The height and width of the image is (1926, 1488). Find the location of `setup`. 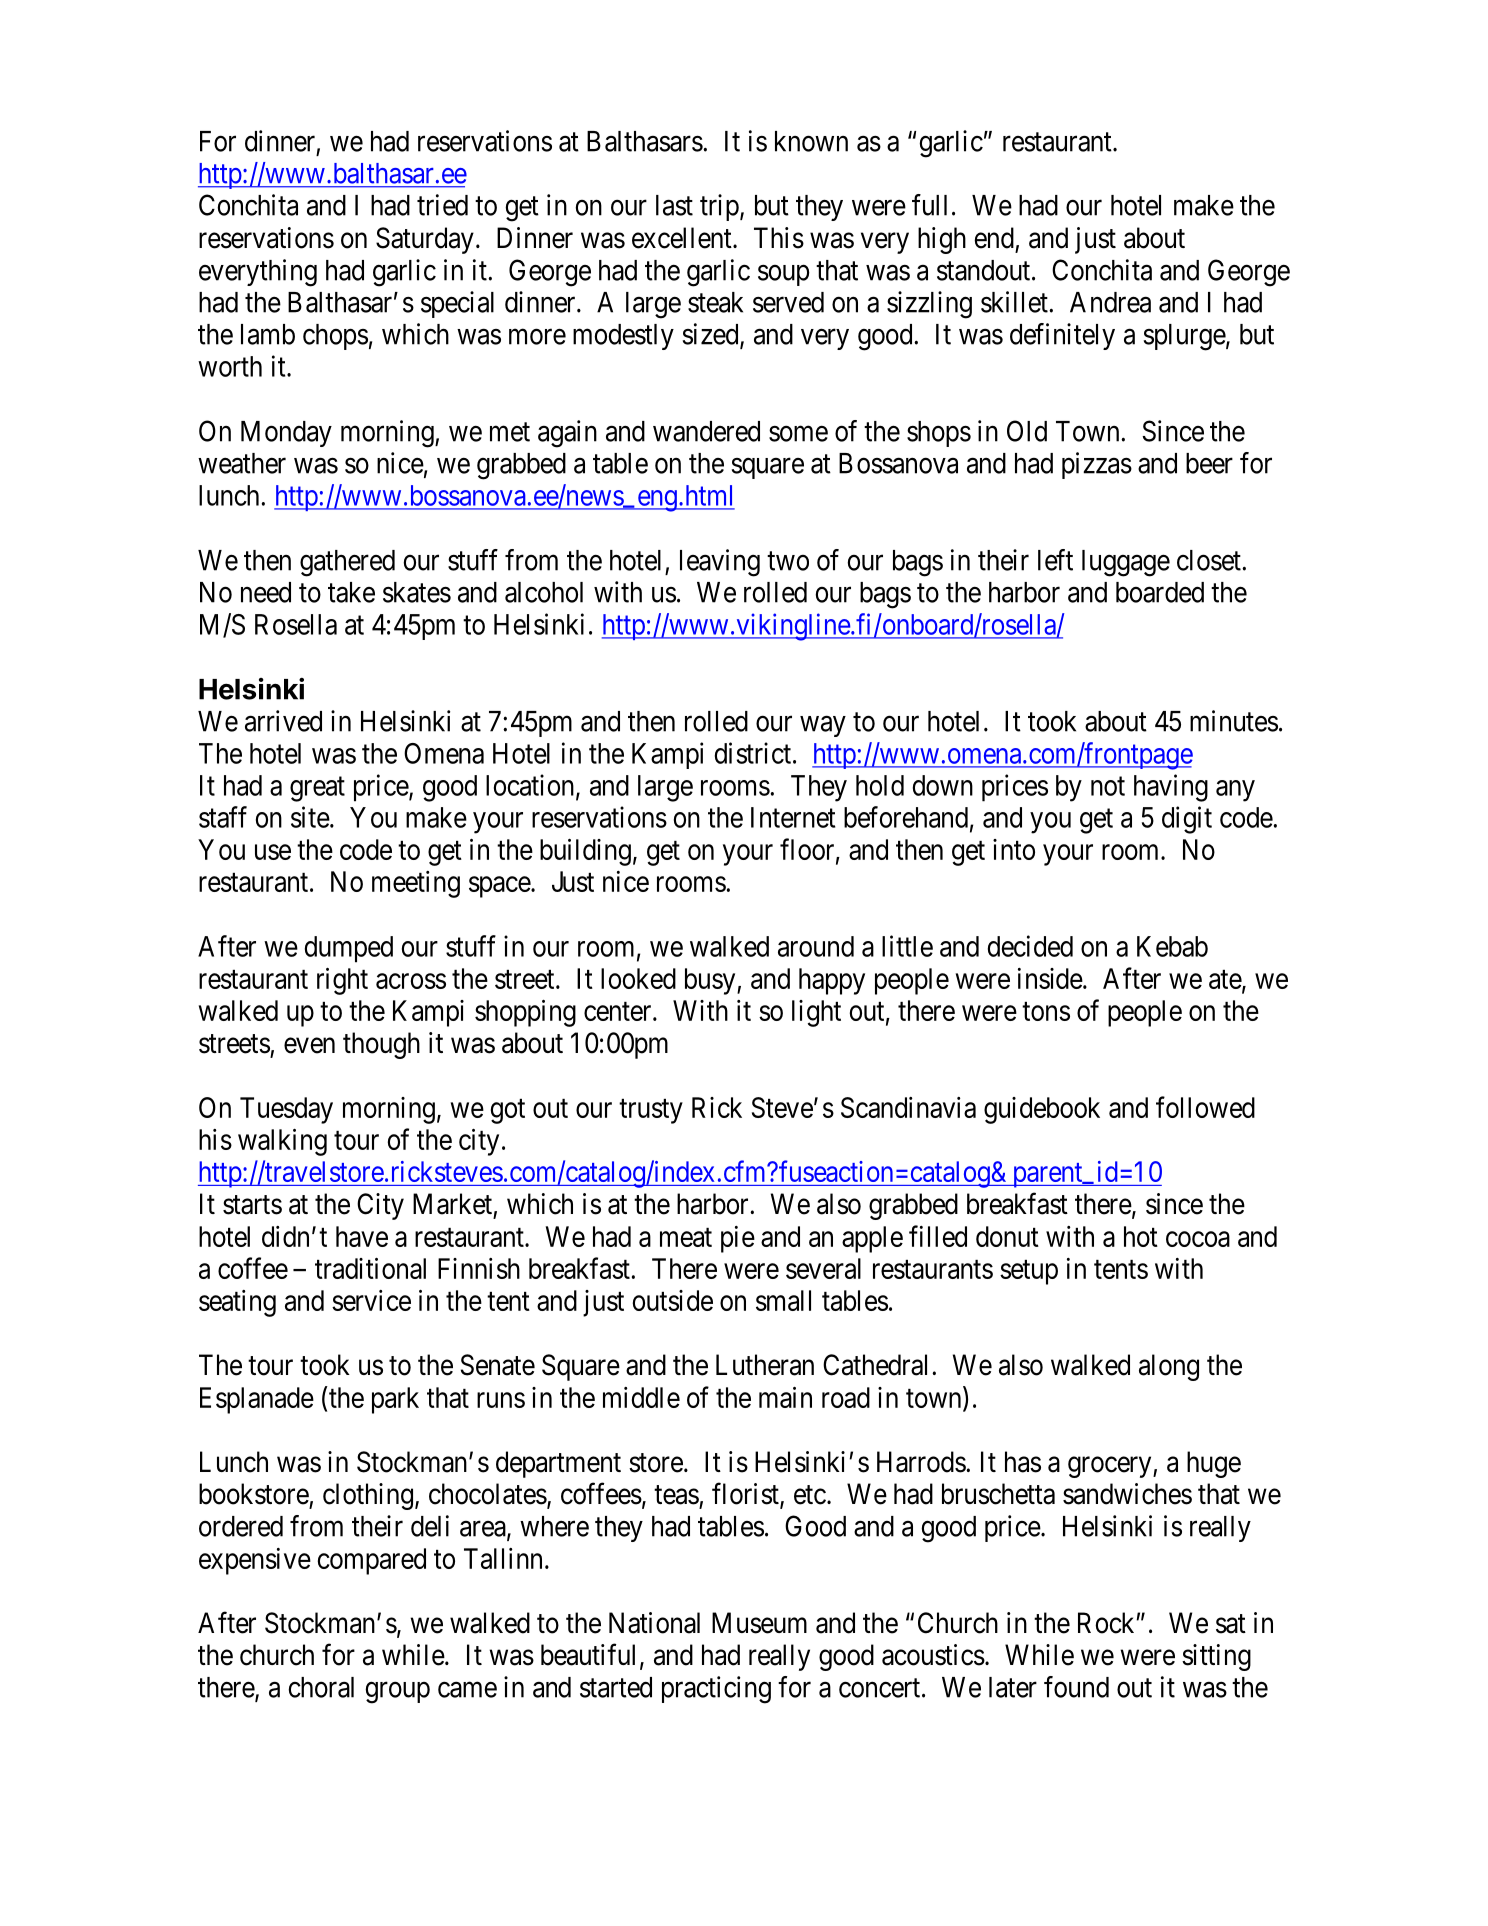

setup is located at coordinates (1029, 1272).
